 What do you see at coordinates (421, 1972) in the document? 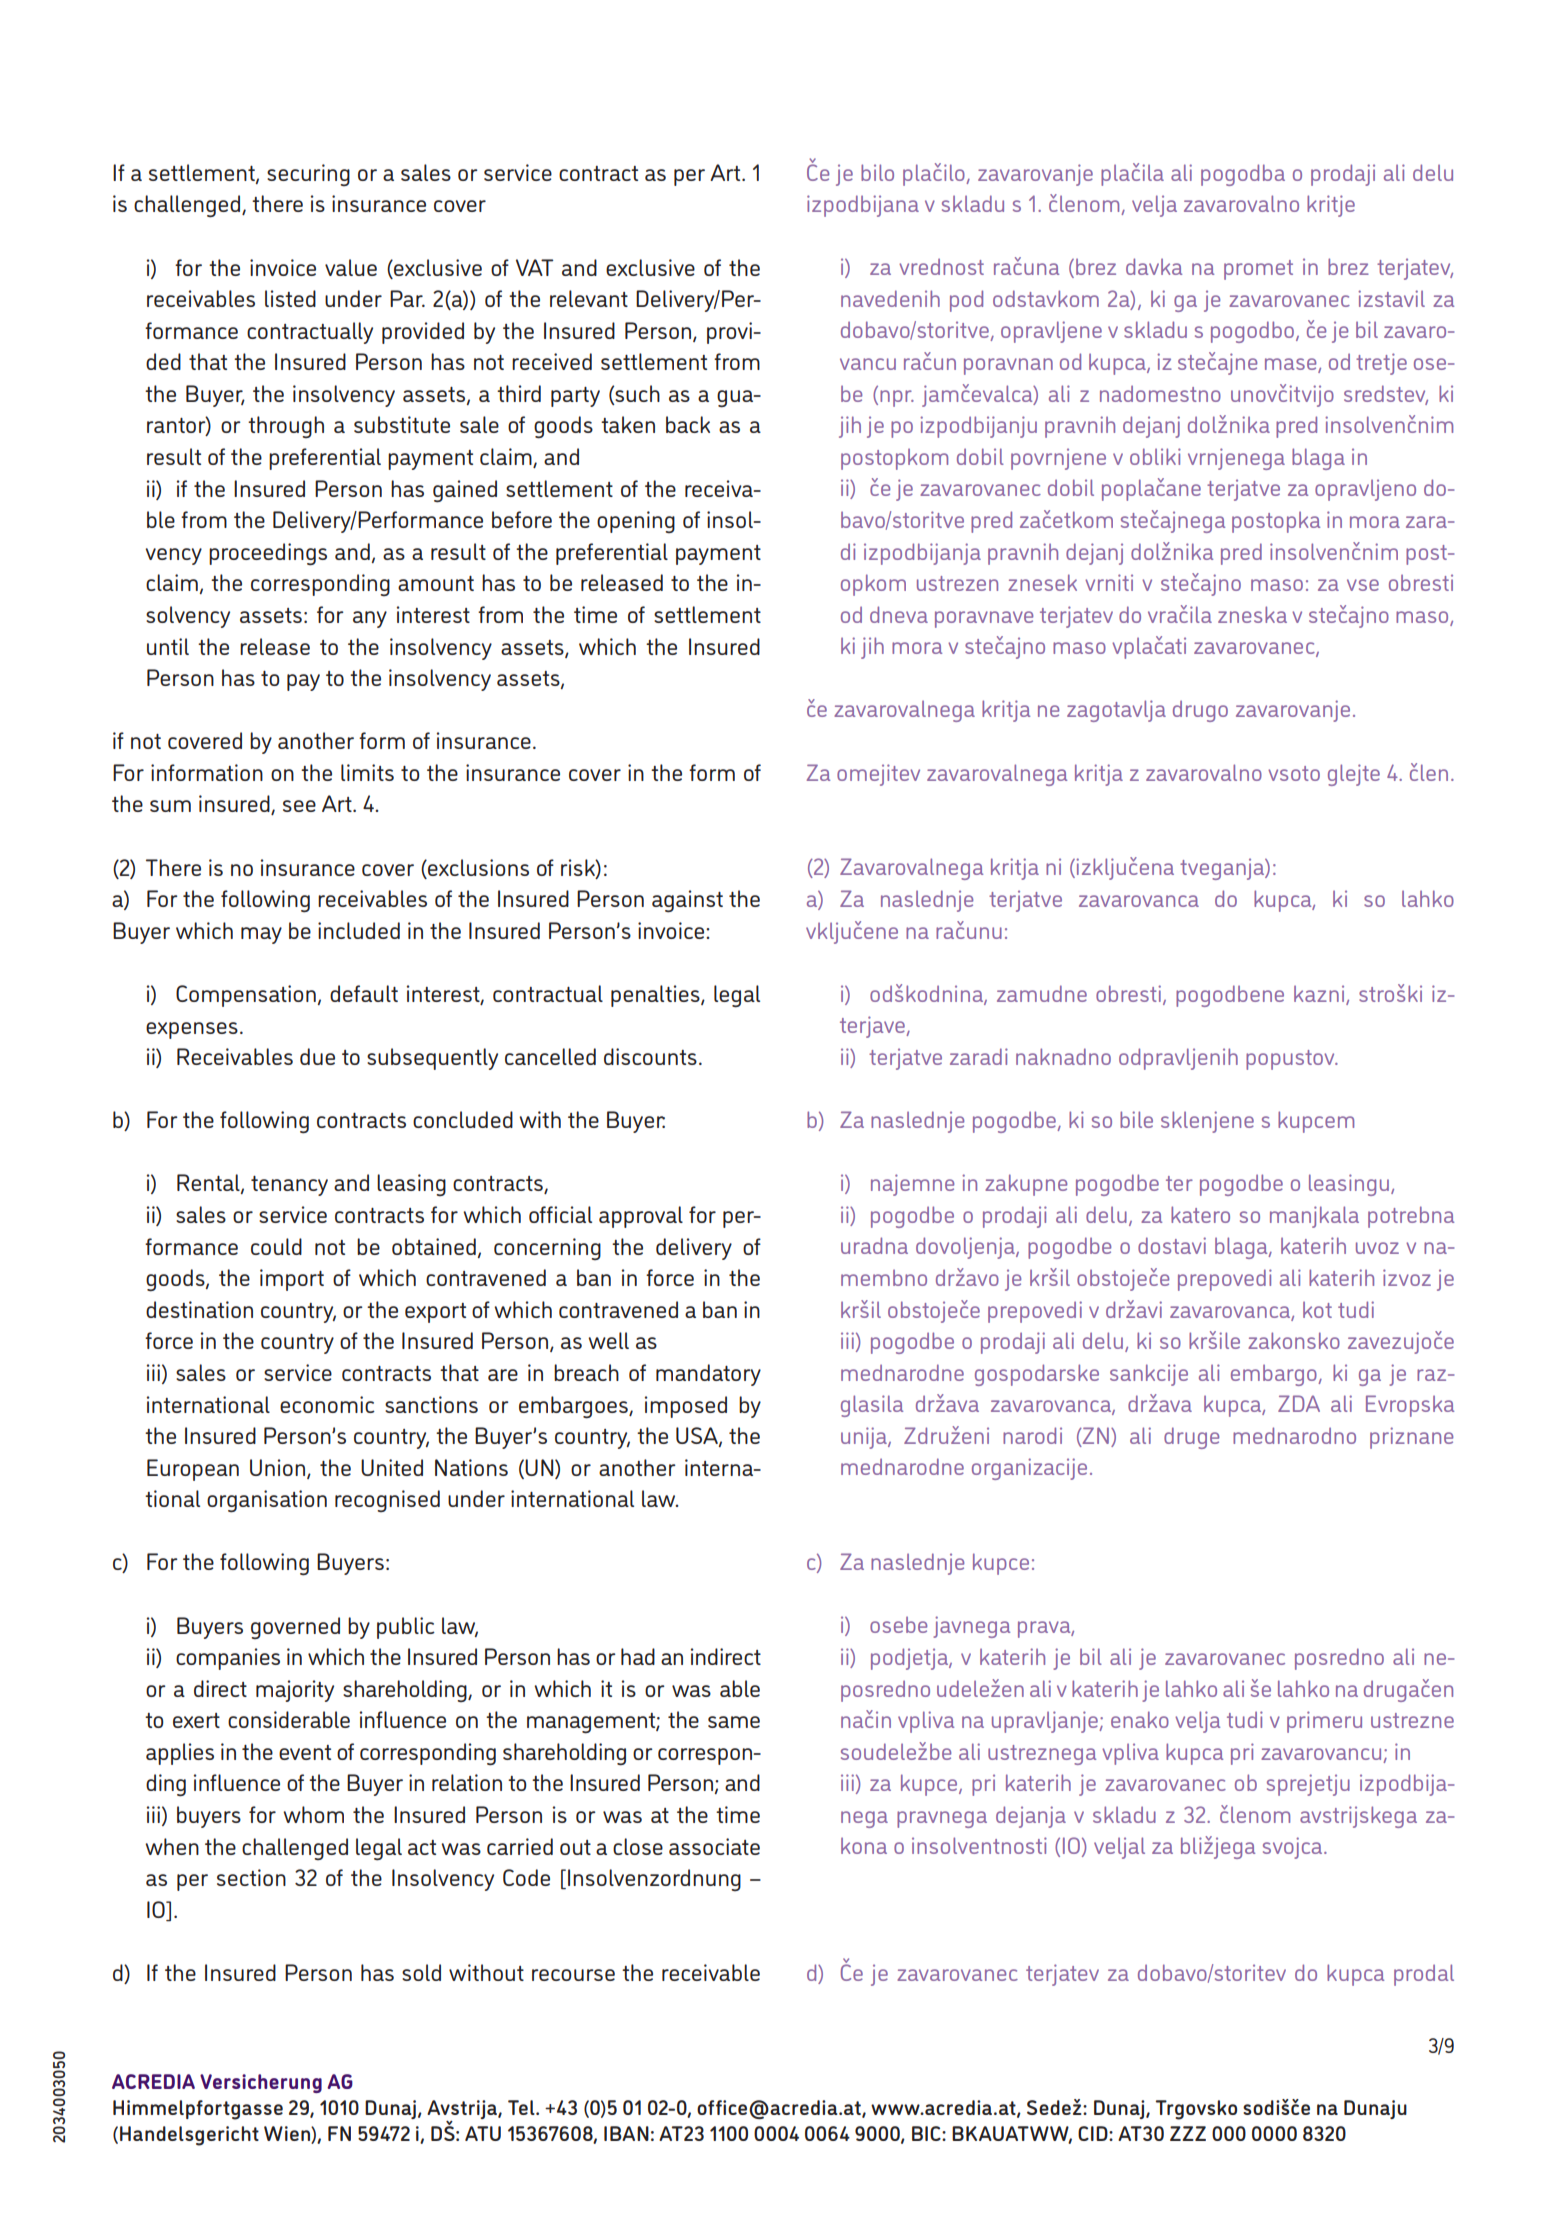
I see `sold` at bounding box center [421, 1972].
